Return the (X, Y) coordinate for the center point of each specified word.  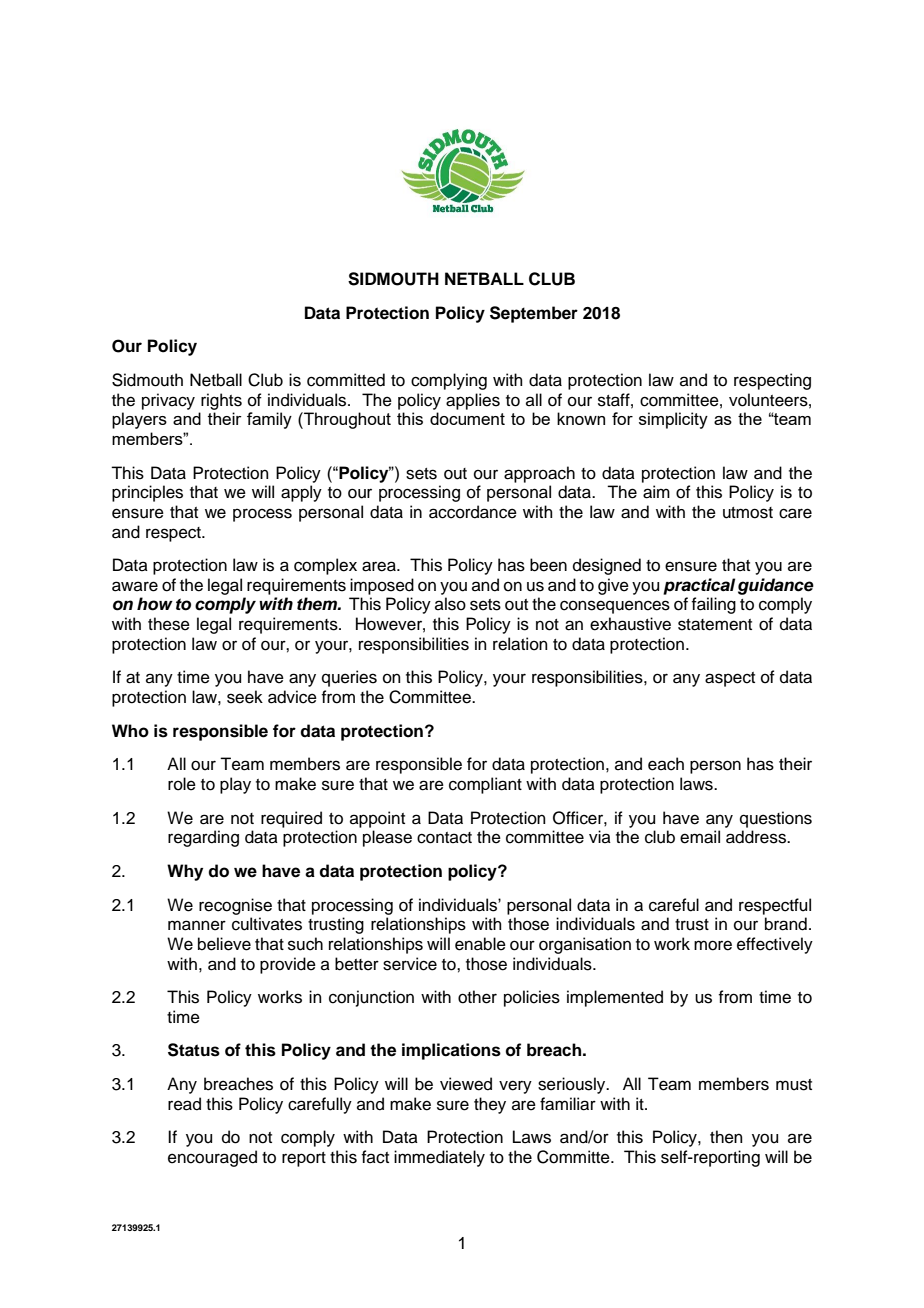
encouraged (212, 1158)
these (169, 624)
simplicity (673, 420)
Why (185, 872)
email (700, 837)
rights (221, 401)
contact (444, 838)
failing (713, 605)
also (450, 604)
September (534, 314)
